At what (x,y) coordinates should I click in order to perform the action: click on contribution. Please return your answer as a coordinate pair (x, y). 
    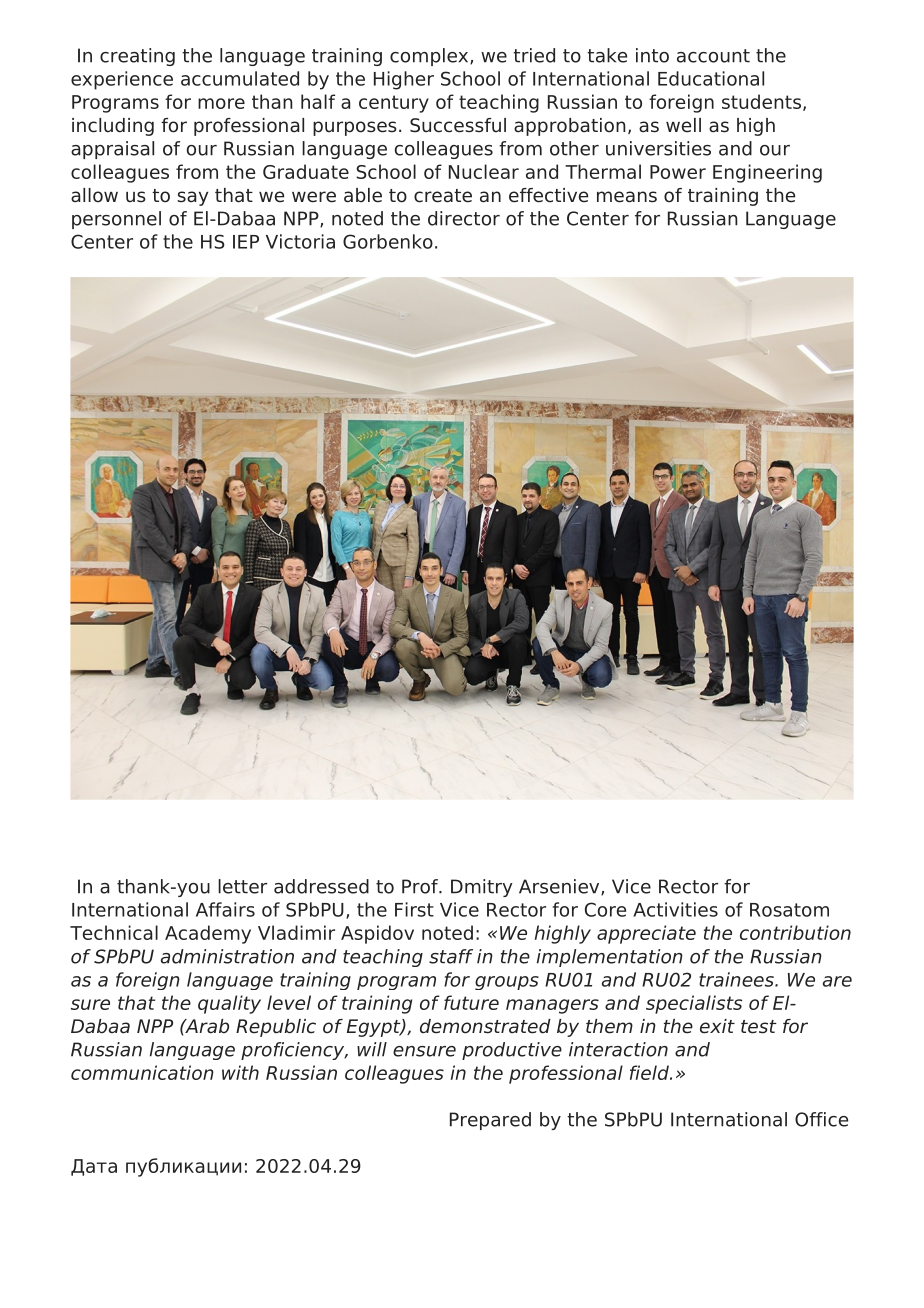
    Looking at the image, I should click on (795, 932).
